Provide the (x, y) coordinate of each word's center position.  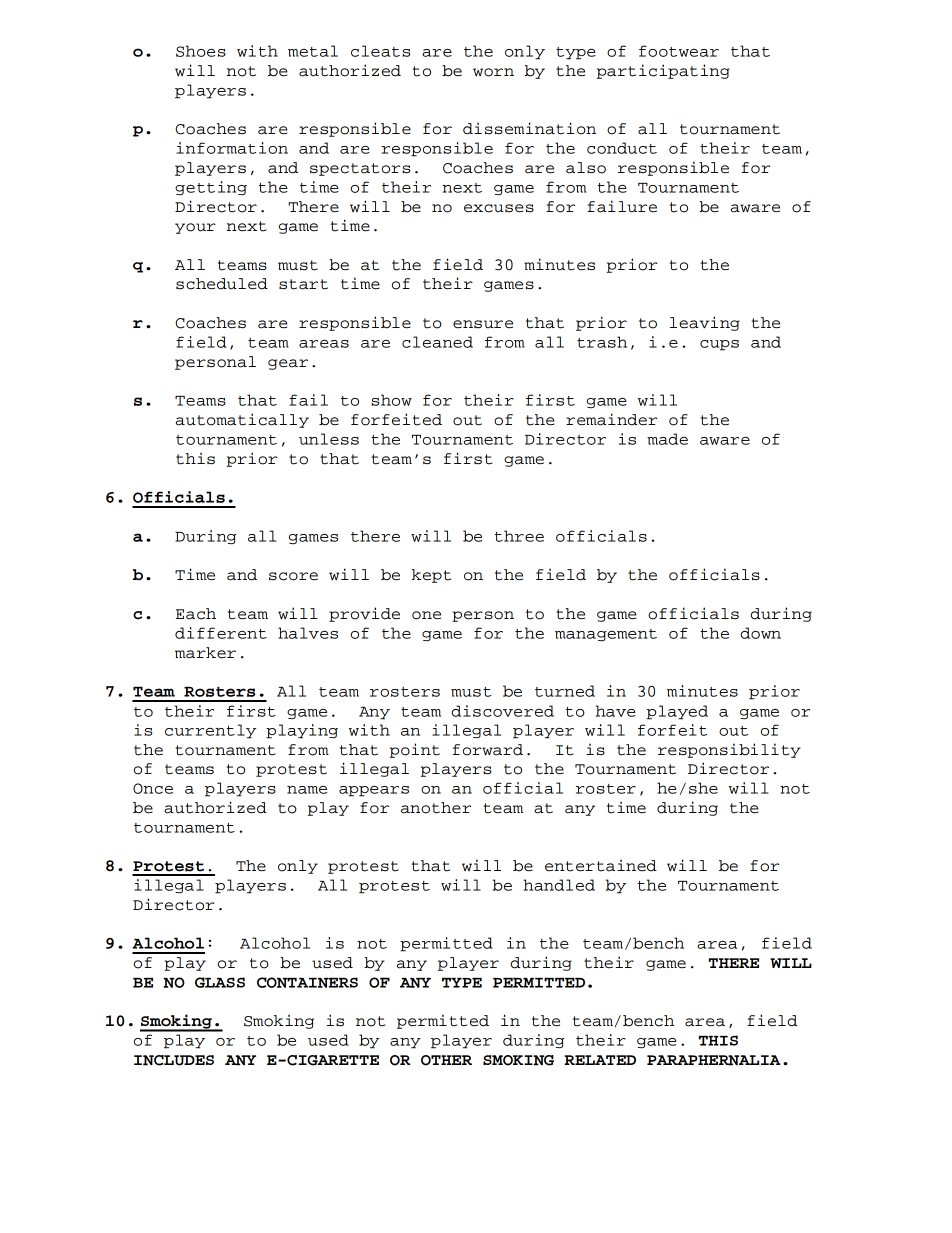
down (761, 633)
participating (663, 71)
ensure (483, 324)
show (391, 400)
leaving (705, 323)
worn (493, 72)
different (221, 633)
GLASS (220, 982)
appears (374, 791)
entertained (601, 865)
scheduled (222, 284)
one (426, 615)
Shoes (201, 51)
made (667, 439)
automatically (242, 420)
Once (153, 788)
